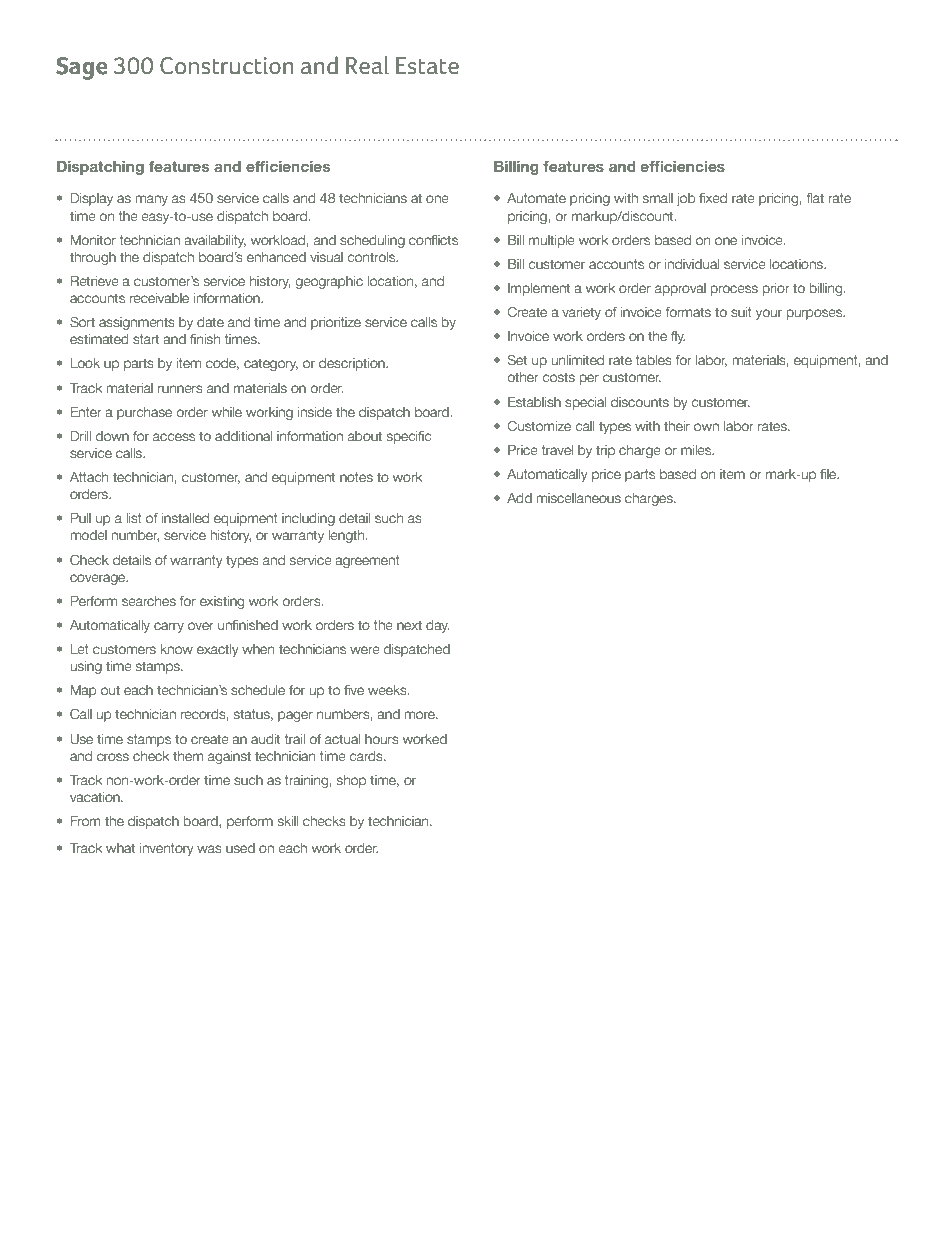 The width and height of the document is (952, 1233). What do you see at coordinates (578, 498) in the document?
I see `miscellaneous` at bounding box center [578, 498].
